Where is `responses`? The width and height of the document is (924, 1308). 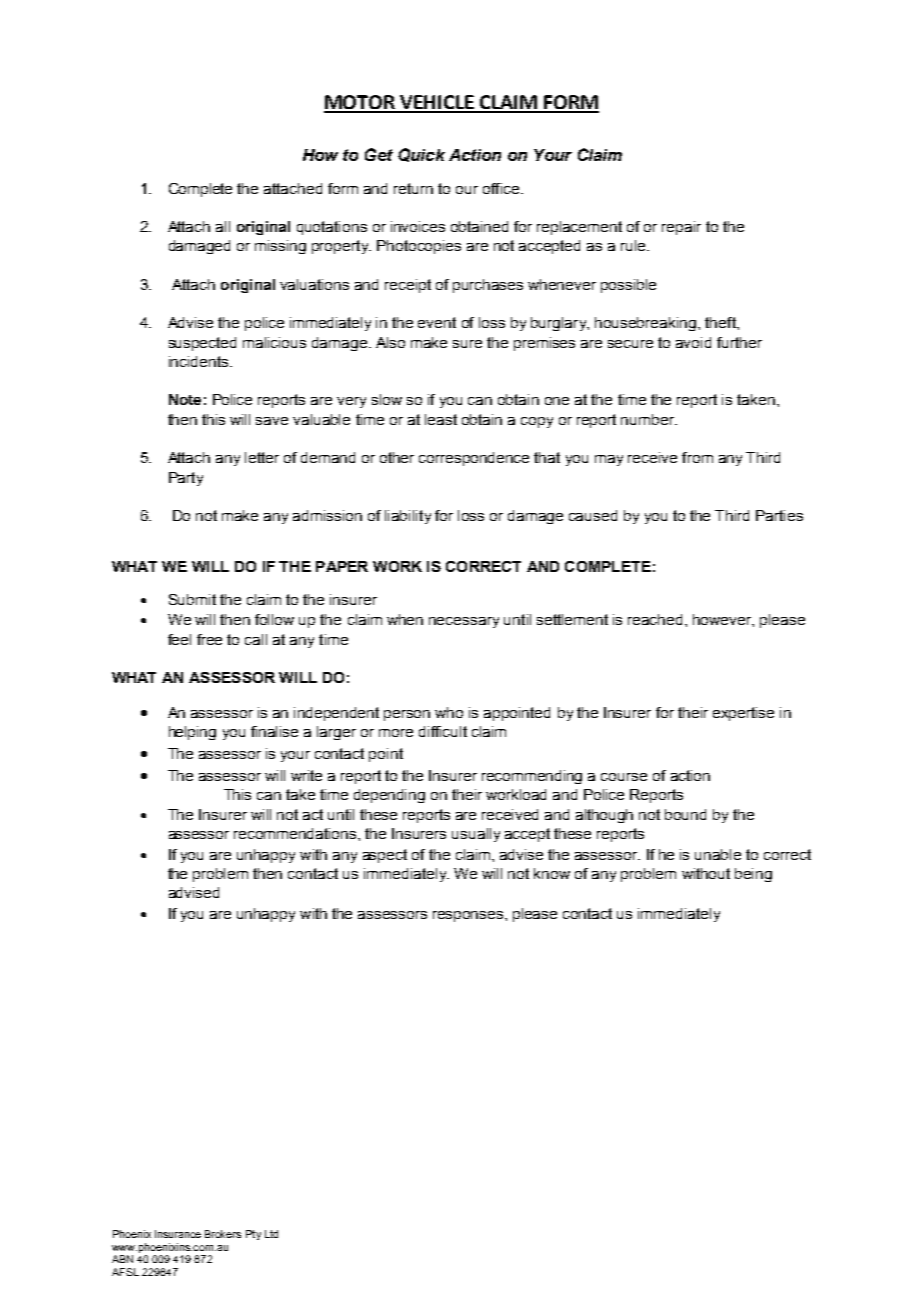 responses is located at coordinates (469, 916).
